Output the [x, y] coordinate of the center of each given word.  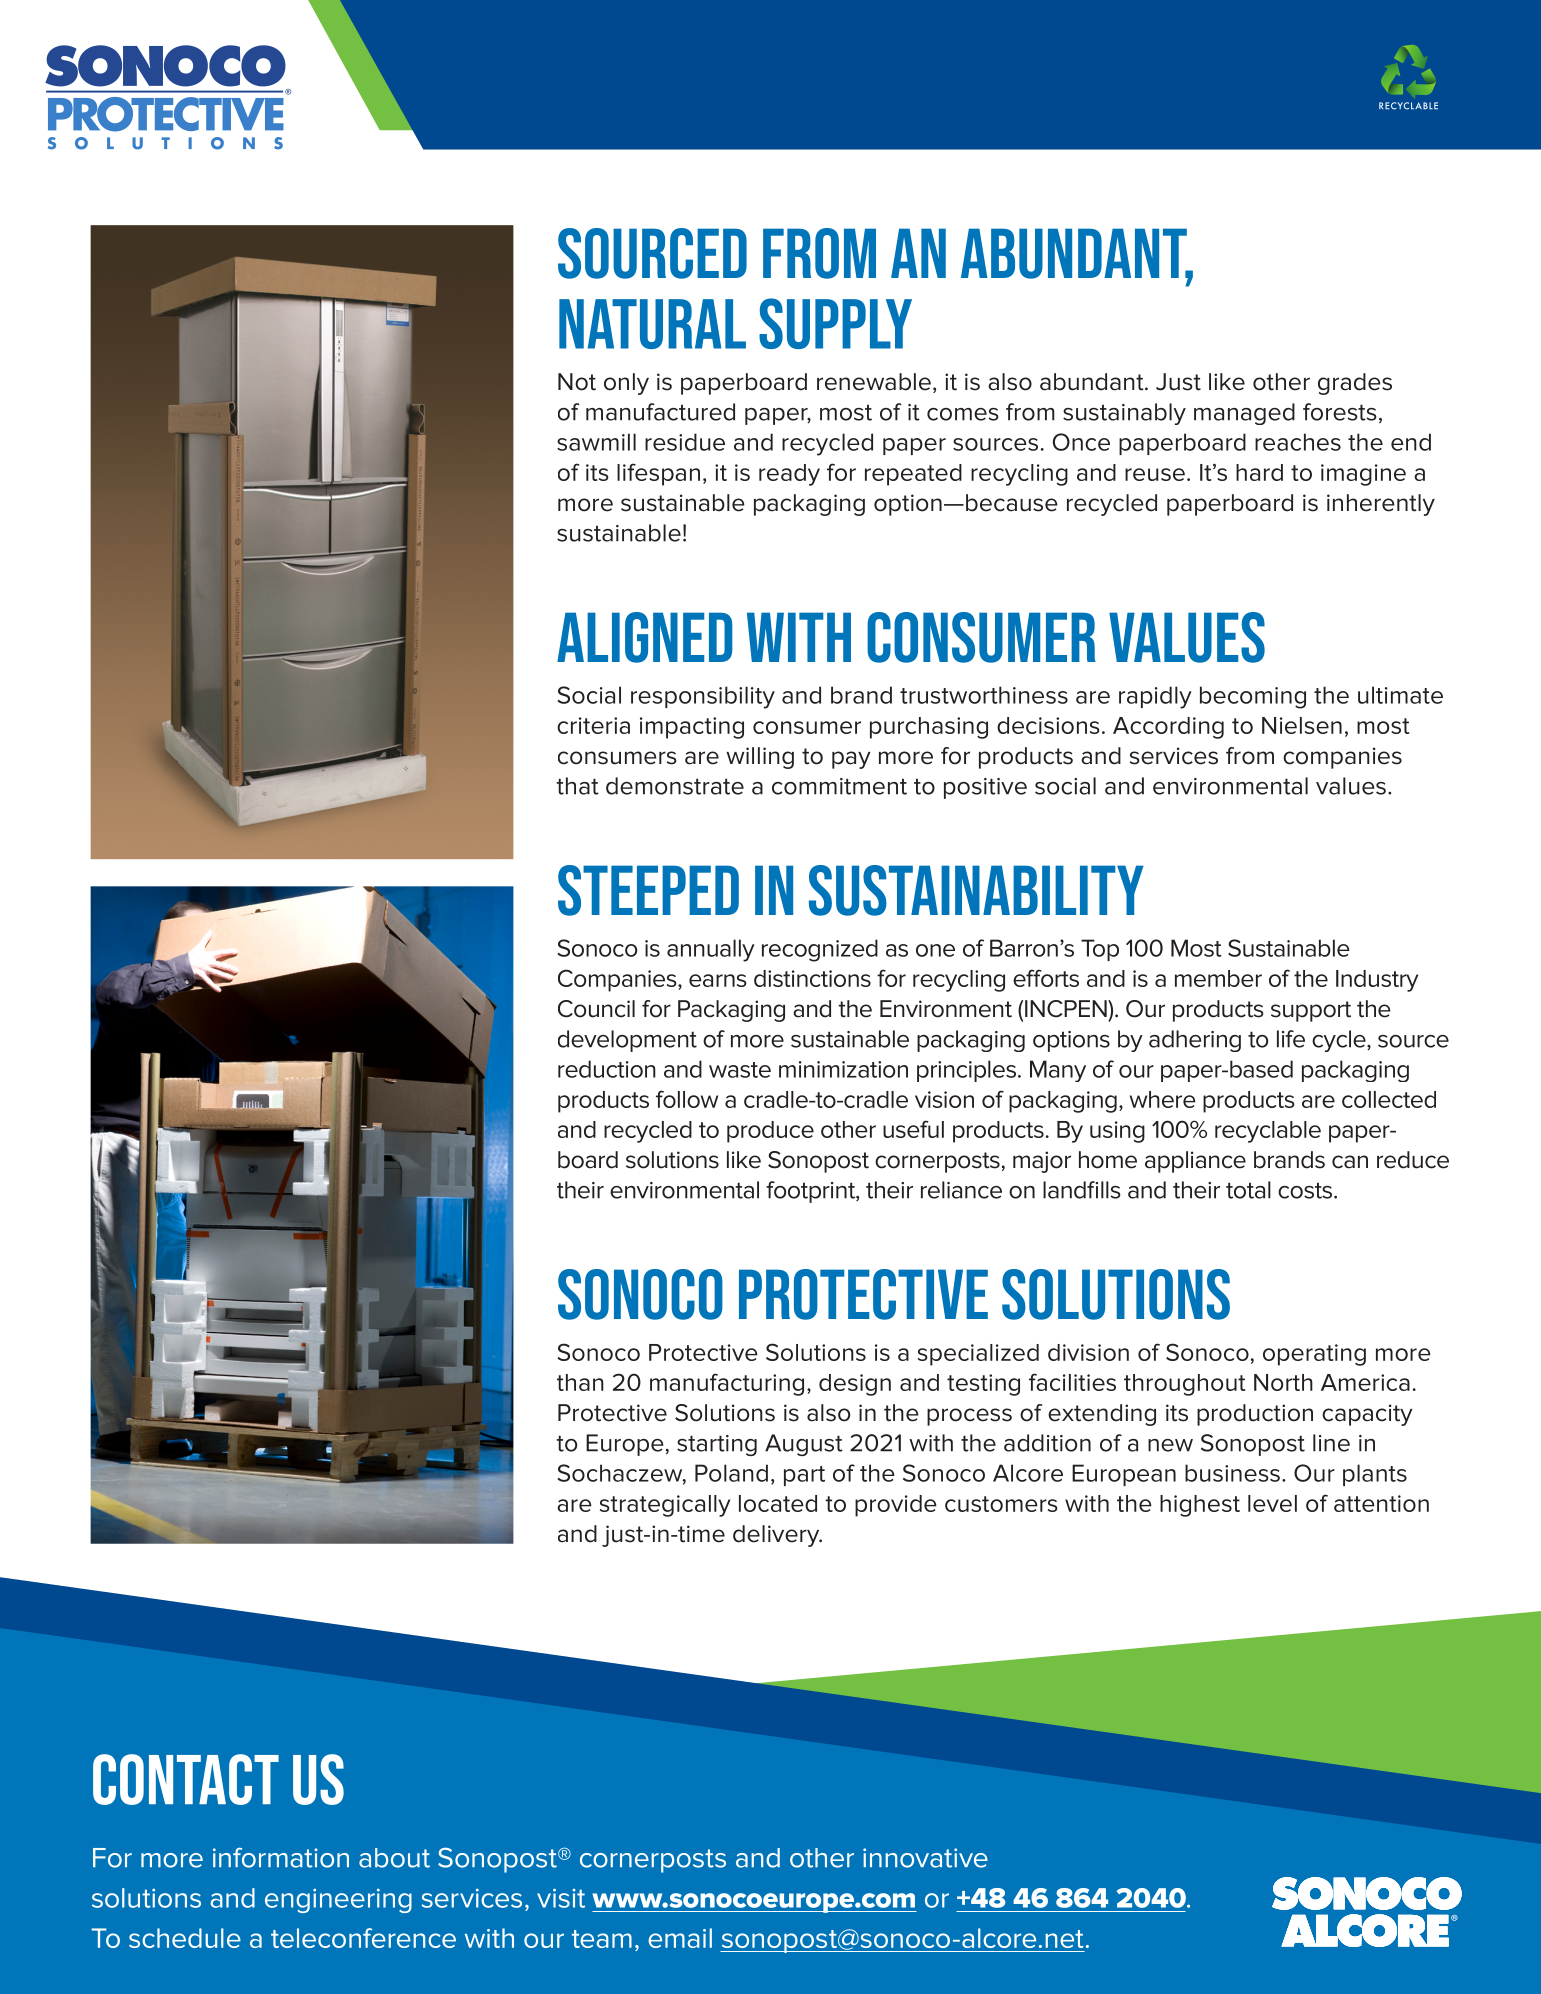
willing [760, 758]
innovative [925, 1858]
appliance [1195, 1162]
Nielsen [1302, 725]
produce [770, 1132]
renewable [874, 382]
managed [1244, 414]
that [577, 786]
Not [577, 382]
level [1272, 1503]
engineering [338, 1900]
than [580, 1382]
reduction [607, 1069]
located [778, 1503]
